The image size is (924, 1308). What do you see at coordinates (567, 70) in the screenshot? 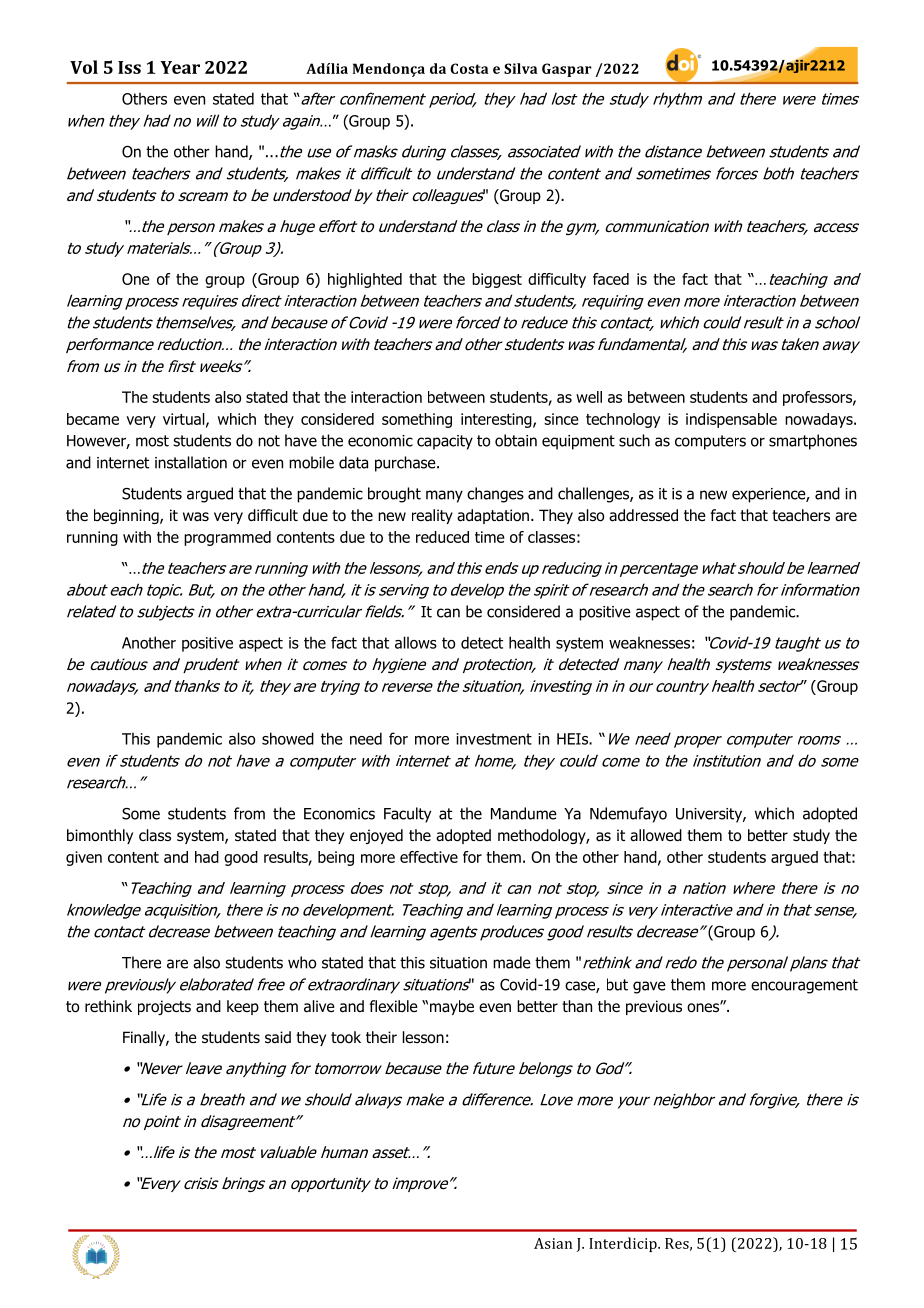
I see `Gaspar` at bounding box center [567, 70].
